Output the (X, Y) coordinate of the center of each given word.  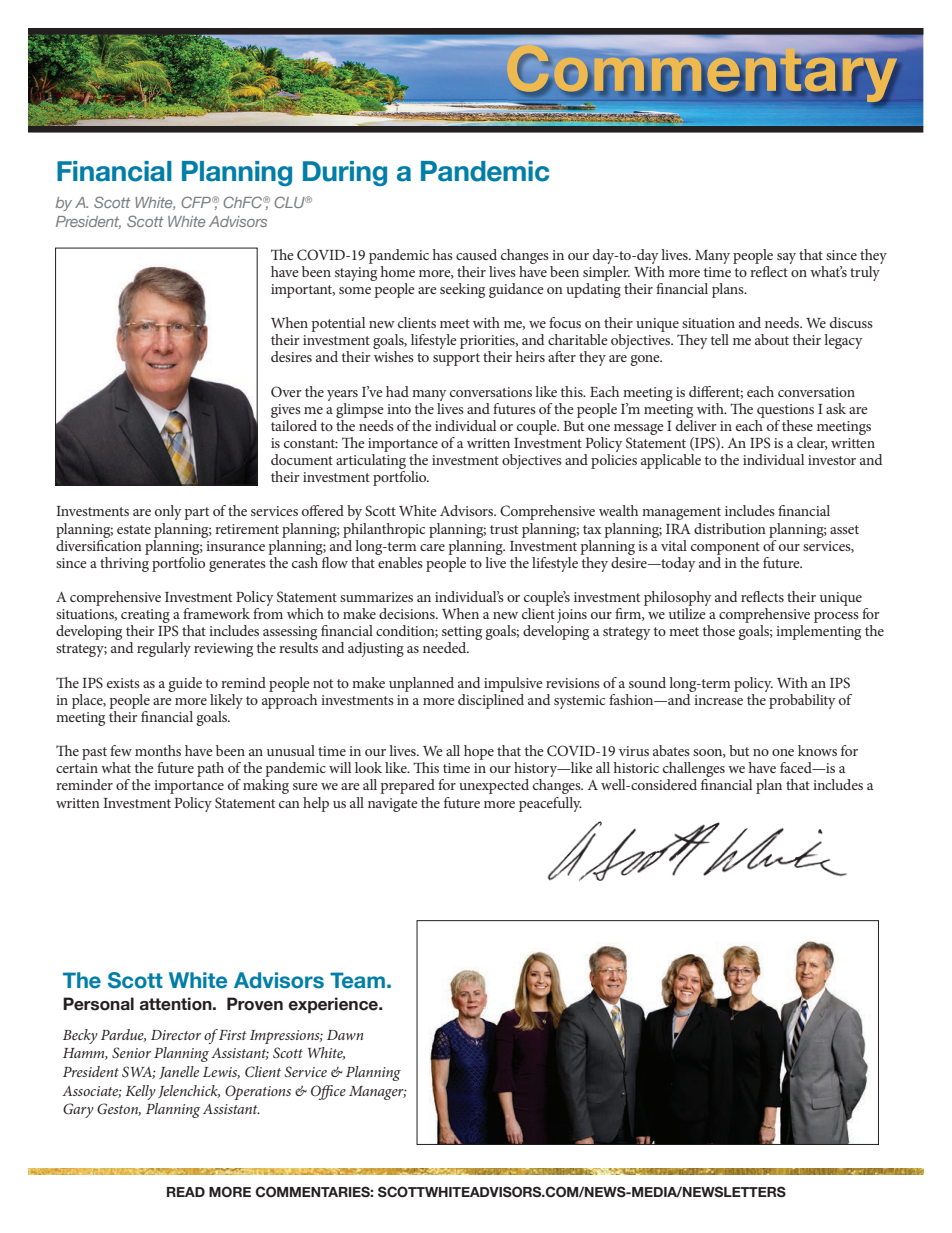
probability (802, 701)
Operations (258, 1092)
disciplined (491, 700)
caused (476, 254)
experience (334, 1005)
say (786, 258)
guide (185, 684)
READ (186, 1192)
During (345, 173)
